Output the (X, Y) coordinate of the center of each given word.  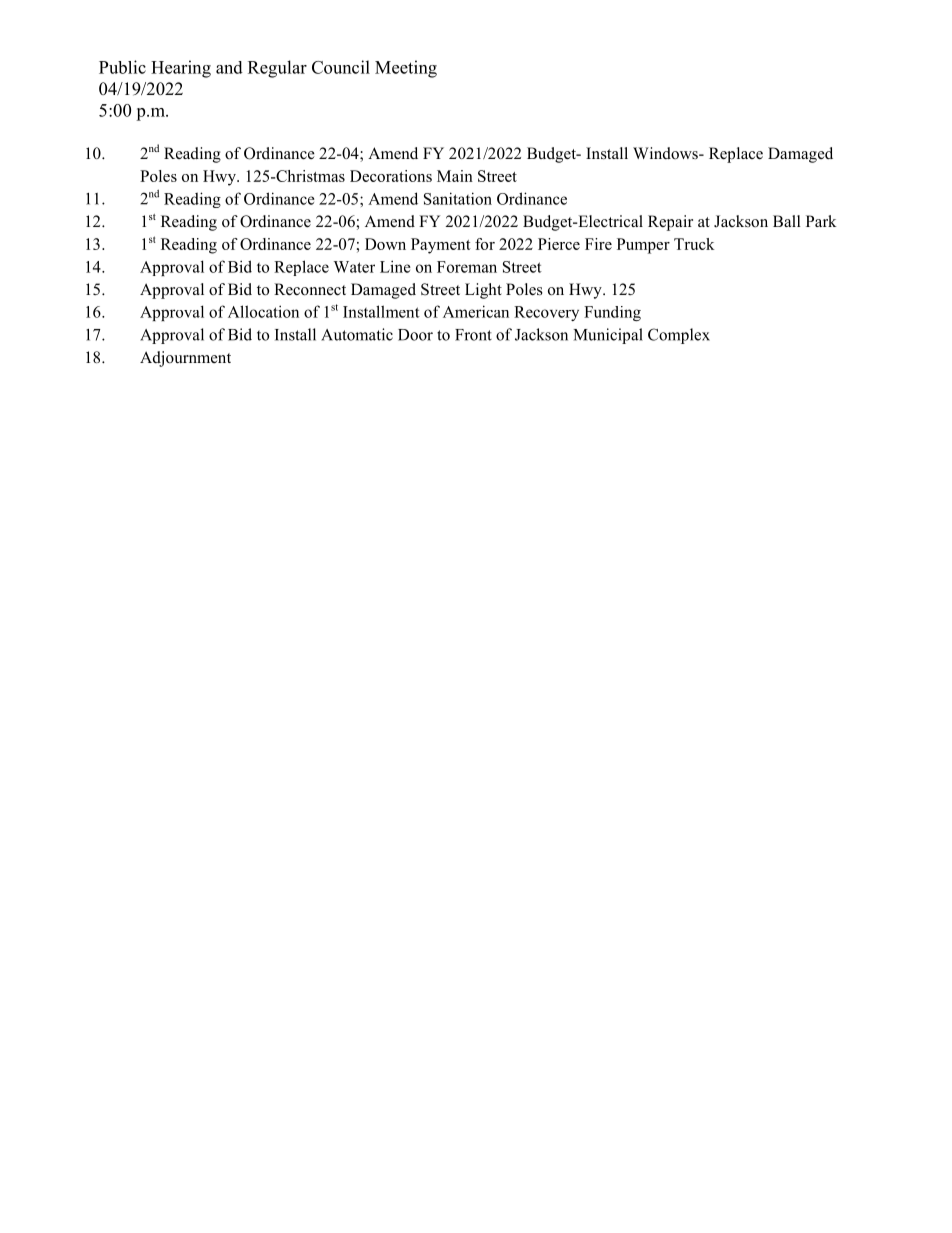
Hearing (181, 69)
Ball (787, 221)
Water (354, 267)
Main (455, 176)
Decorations (391, 176)
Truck (694, 244)
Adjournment (185, 359)
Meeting (406, 69)
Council (341, 67)
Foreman (467, 267)
